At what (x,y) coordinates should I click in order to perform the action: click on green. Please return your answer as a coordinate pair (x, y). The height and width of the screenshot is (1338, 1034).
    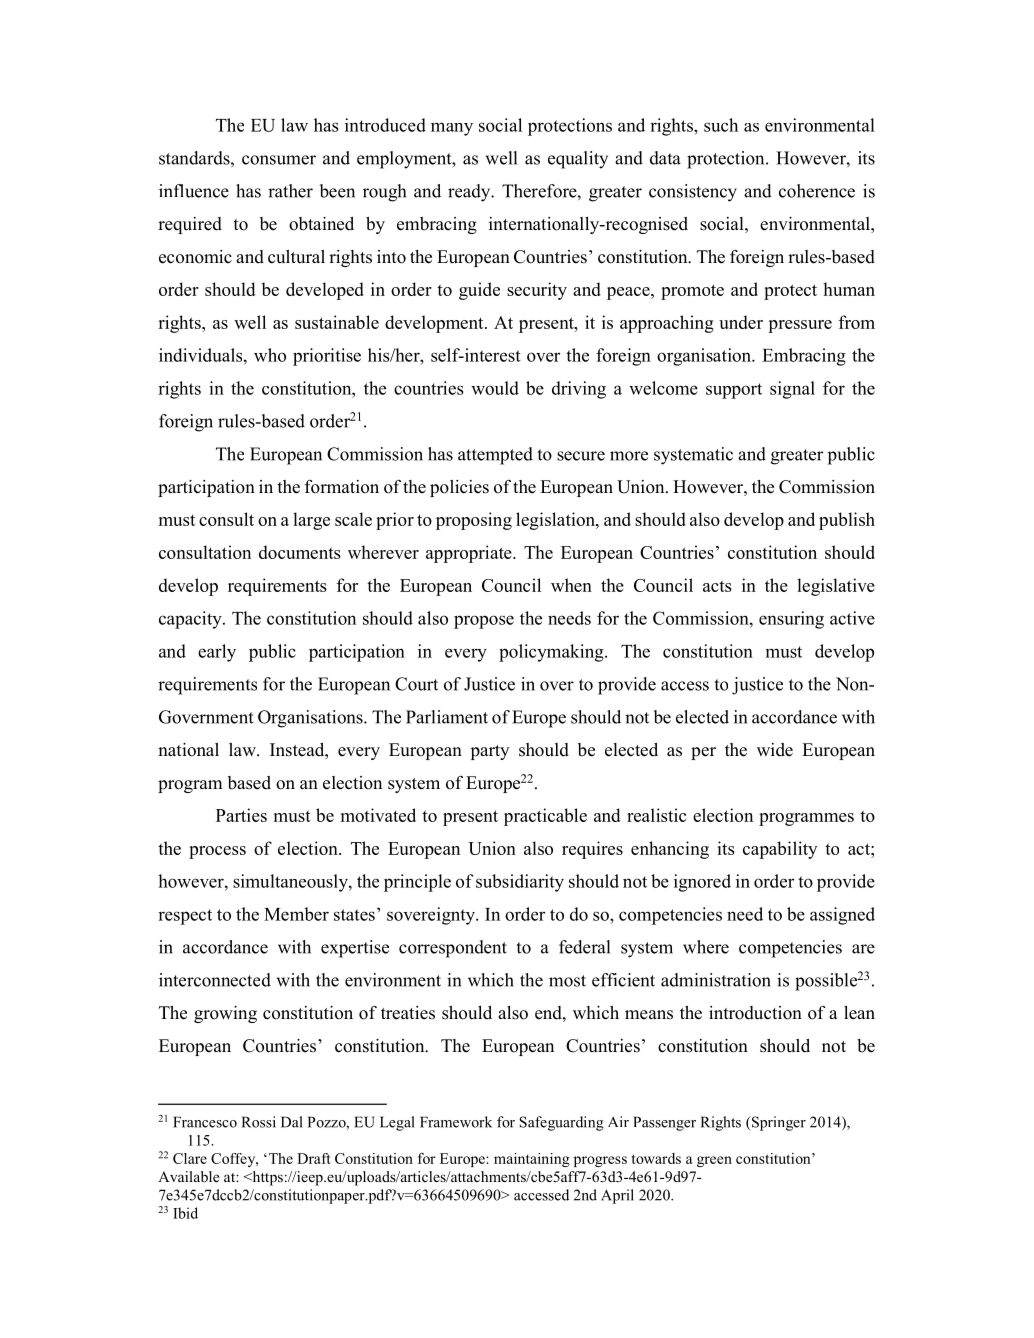
    Looking at the image, I should click on (714, 1161).
